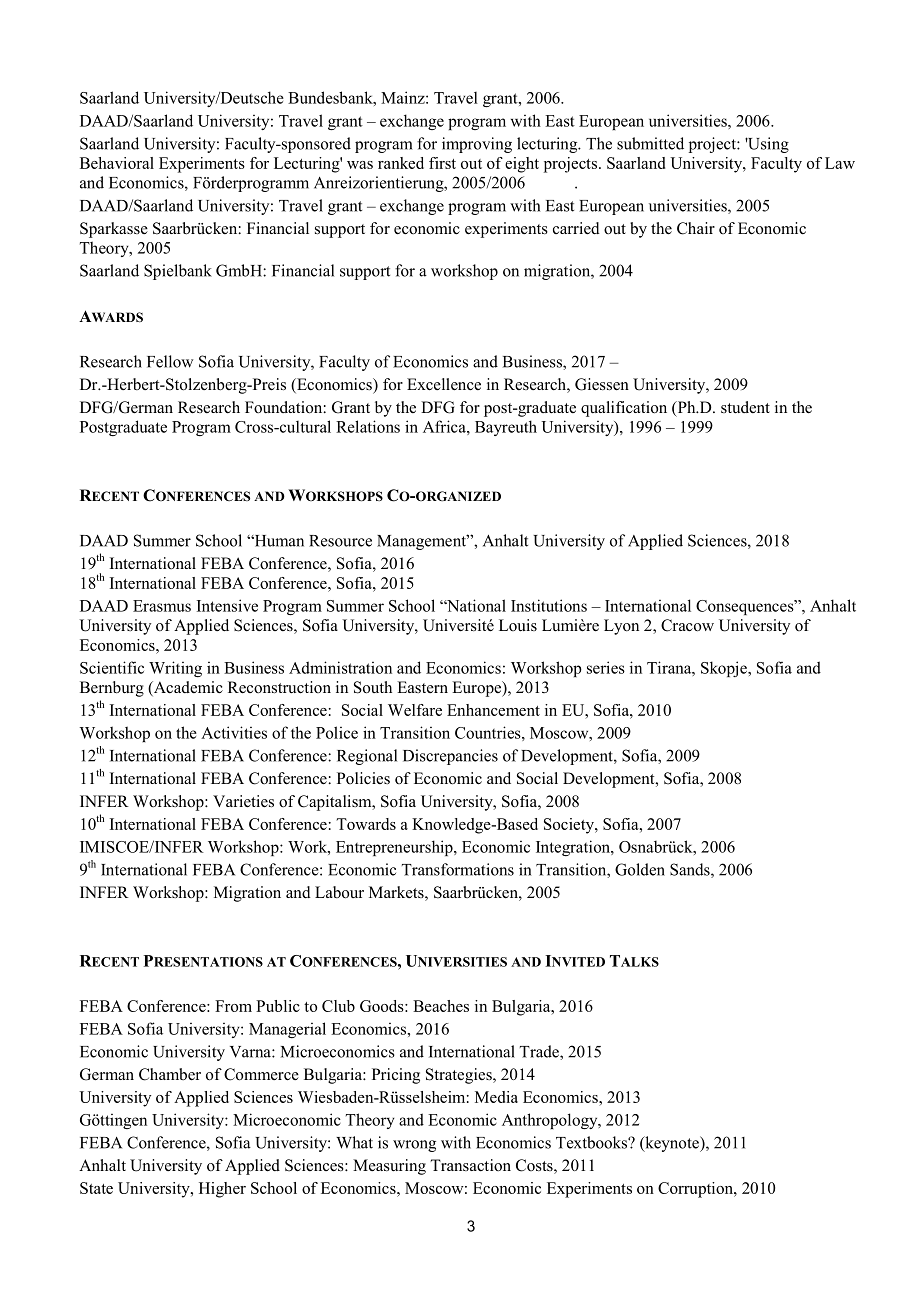  Describe the element at coordinates (506, 428) in the page. I see `Bayreuth` at that location.
